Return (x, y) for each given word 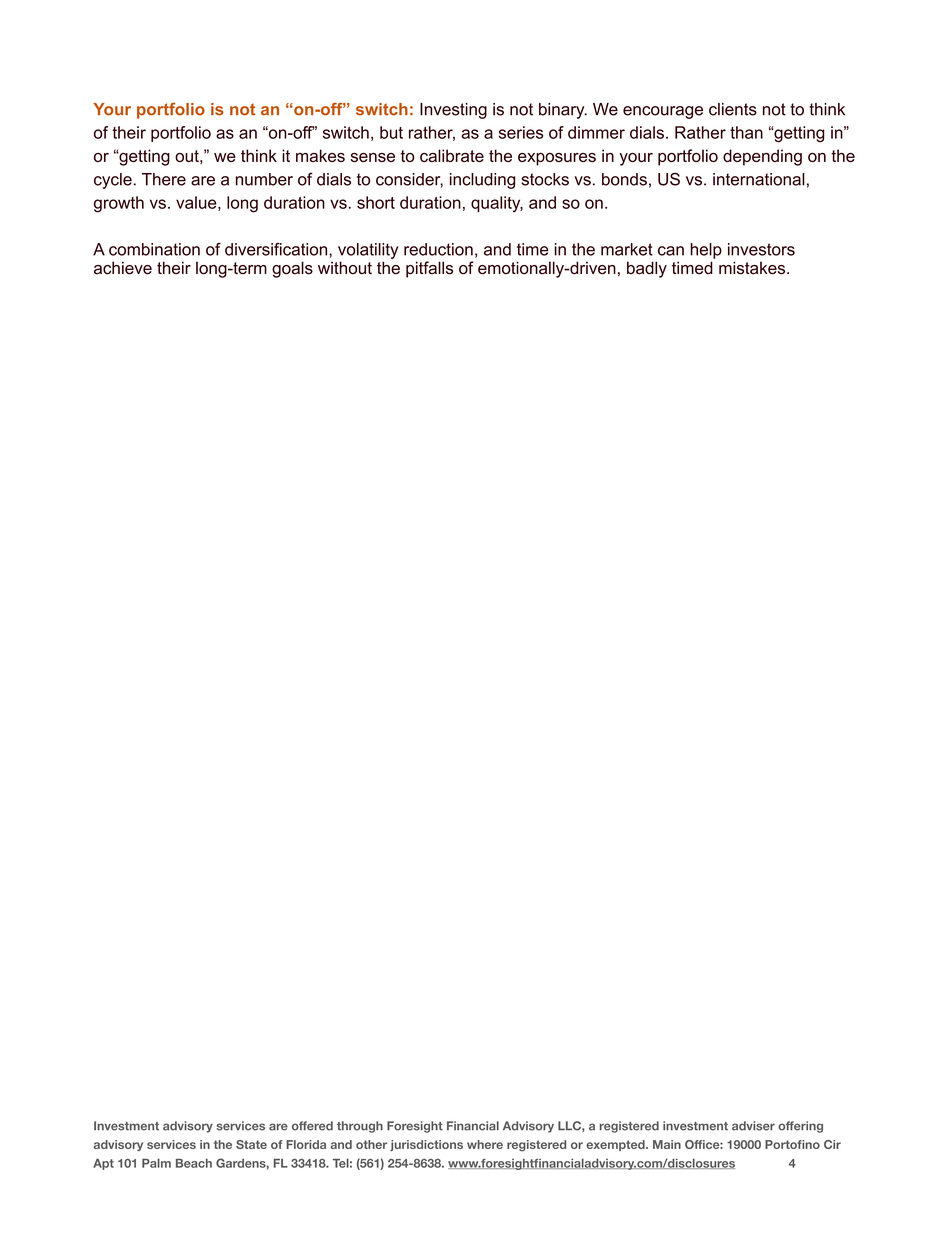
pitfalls (429, 269)
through (360, 1127)
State (251, 1144)
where (485, 1144)
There (164, 179)
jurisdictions (426, 1145)
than (746, 132)
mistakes (753, 268)
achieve (123, 268)
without (345, 268)
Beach (194, 1163)
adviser (753, 1126)
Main (667, 1144)
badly (647, 269)
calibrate (452, 155)
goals (292, 269)
